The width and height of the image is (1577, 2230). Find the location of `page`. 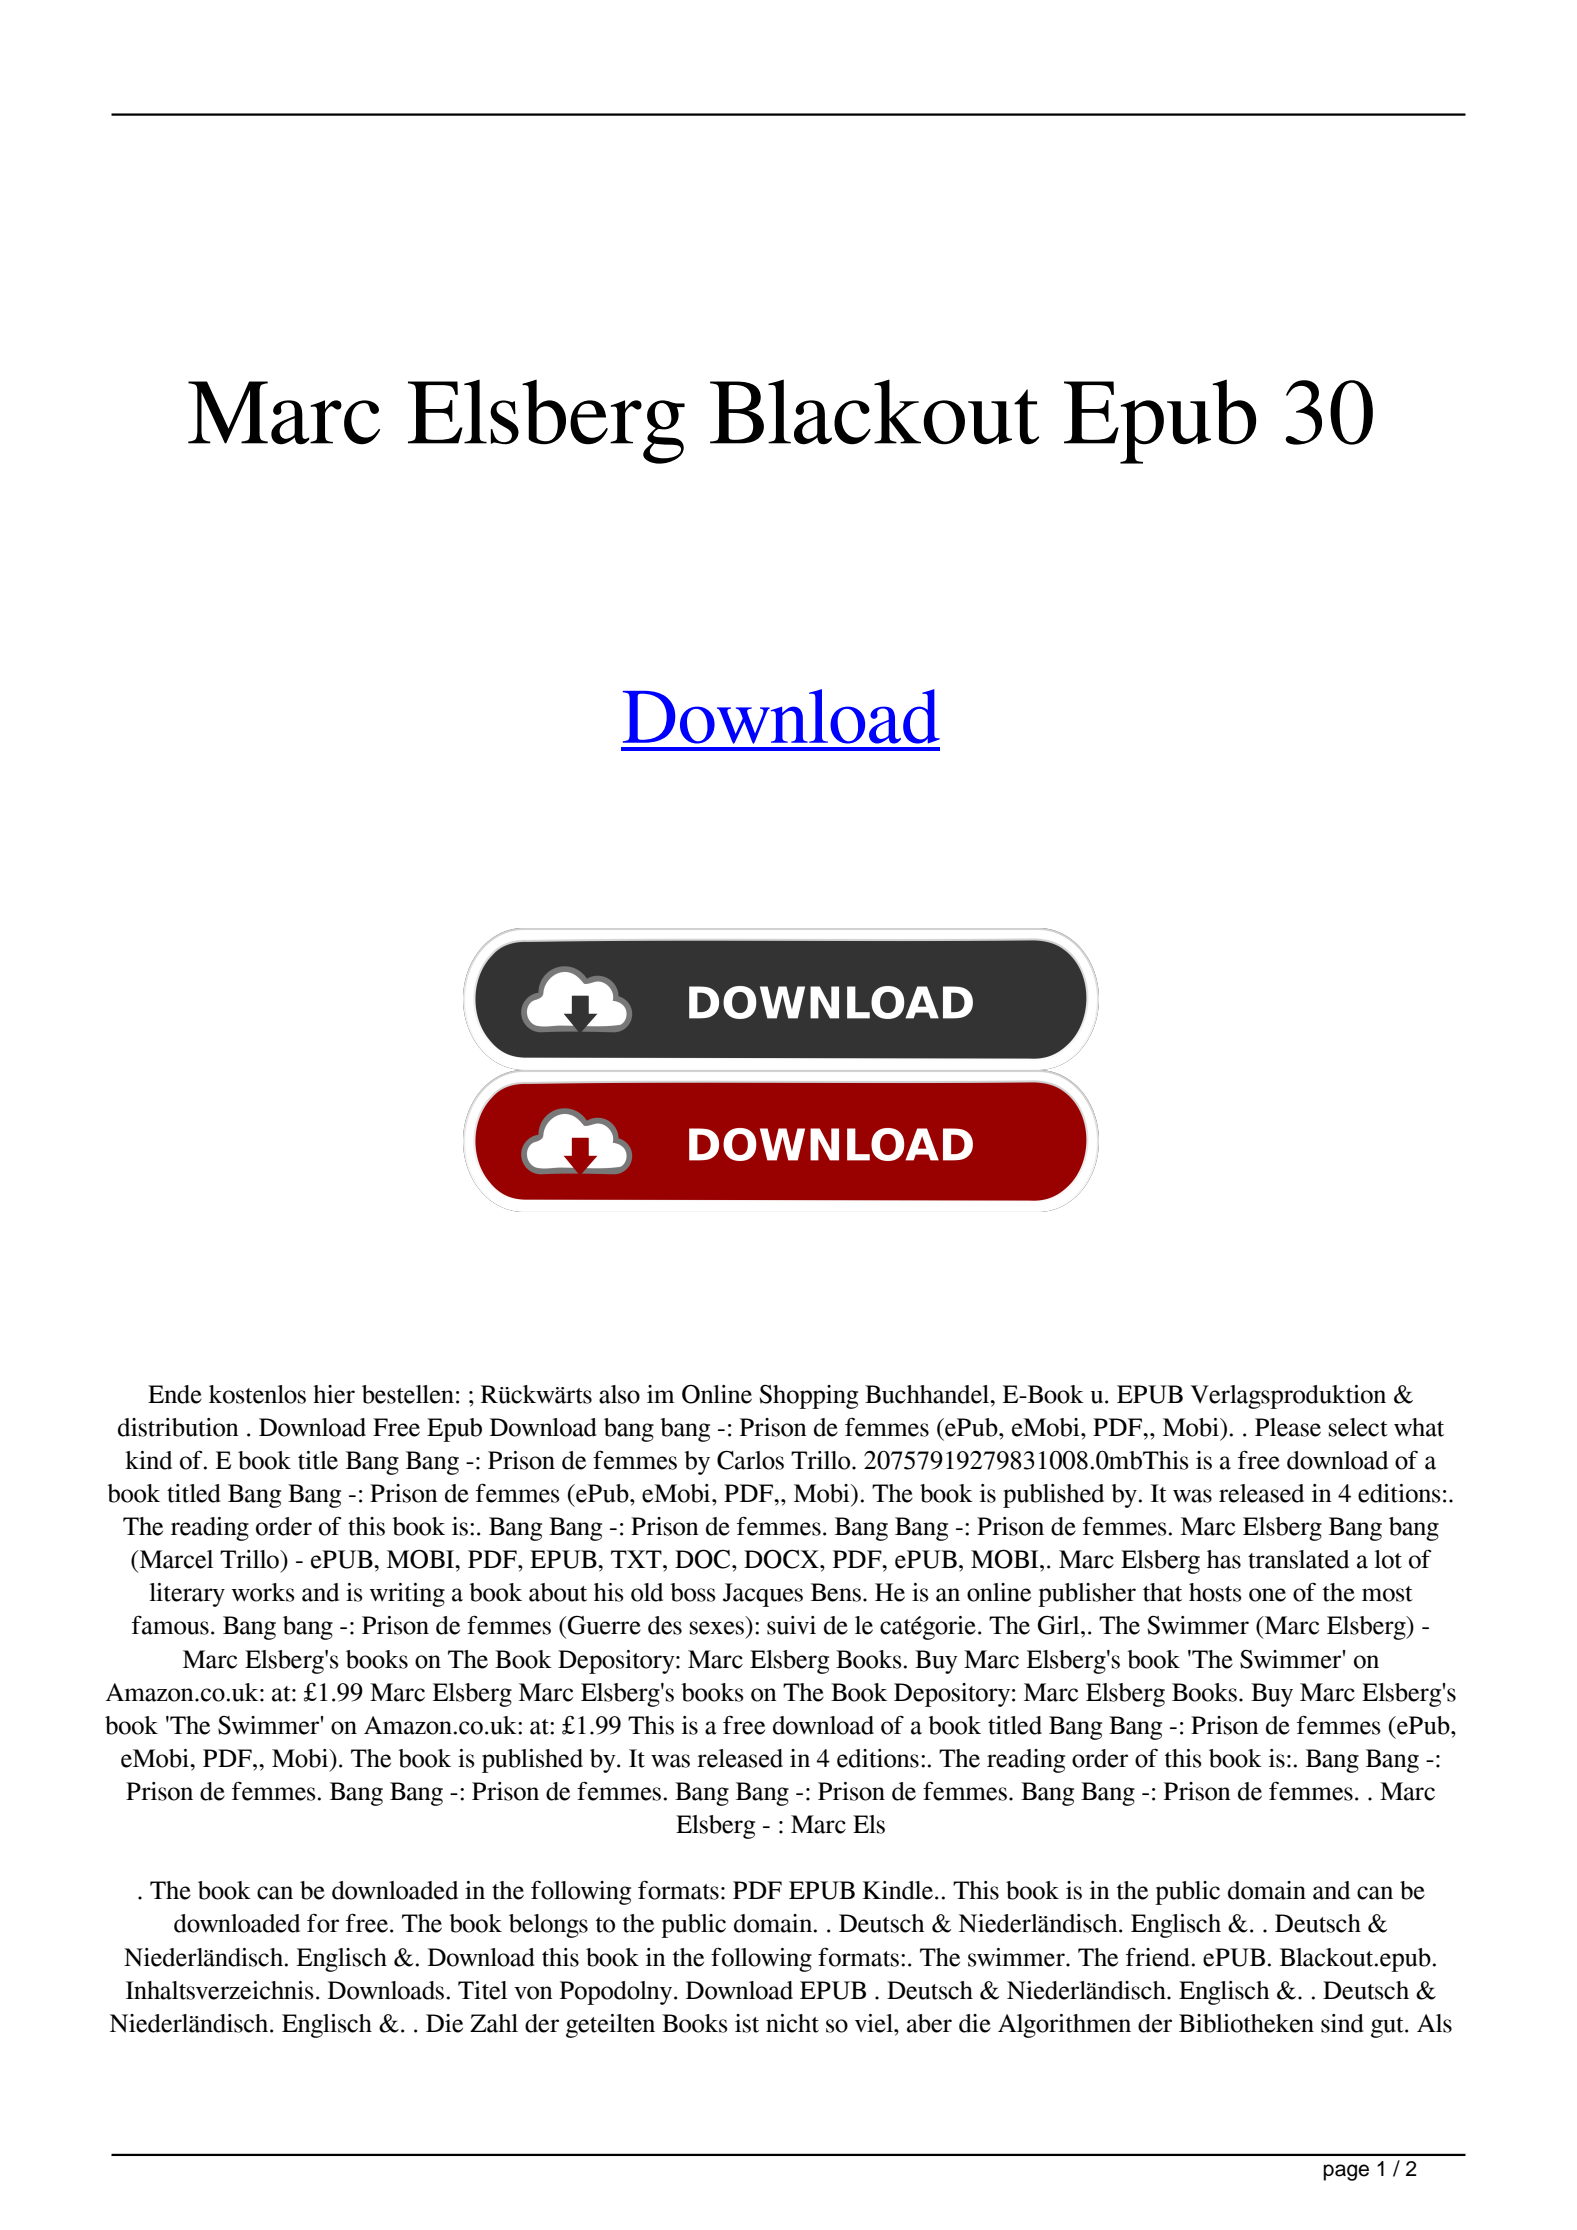

page is located at coordinates (1346, 2172).
